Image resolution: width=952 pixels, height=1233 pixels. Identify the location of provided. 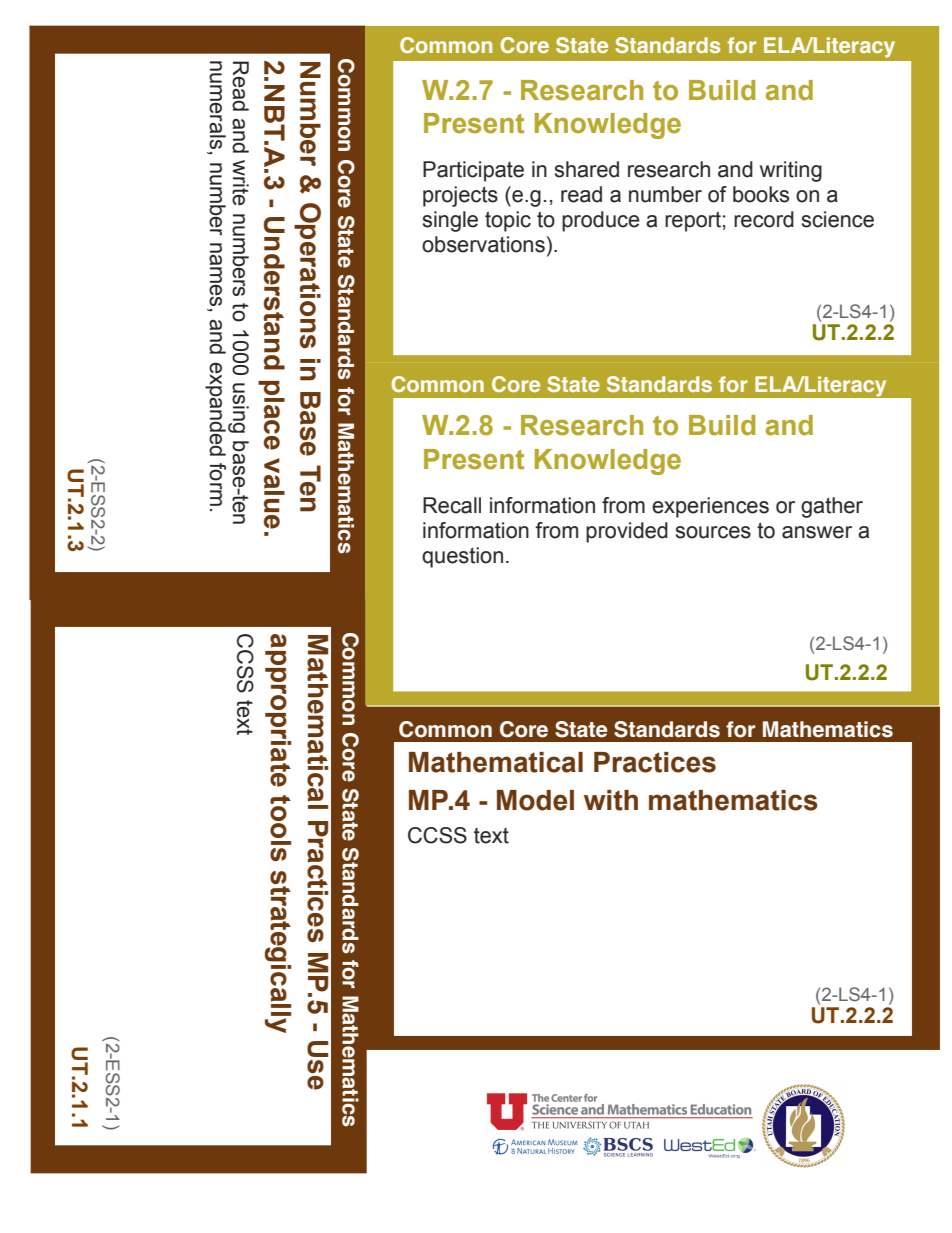
(627, 532).
